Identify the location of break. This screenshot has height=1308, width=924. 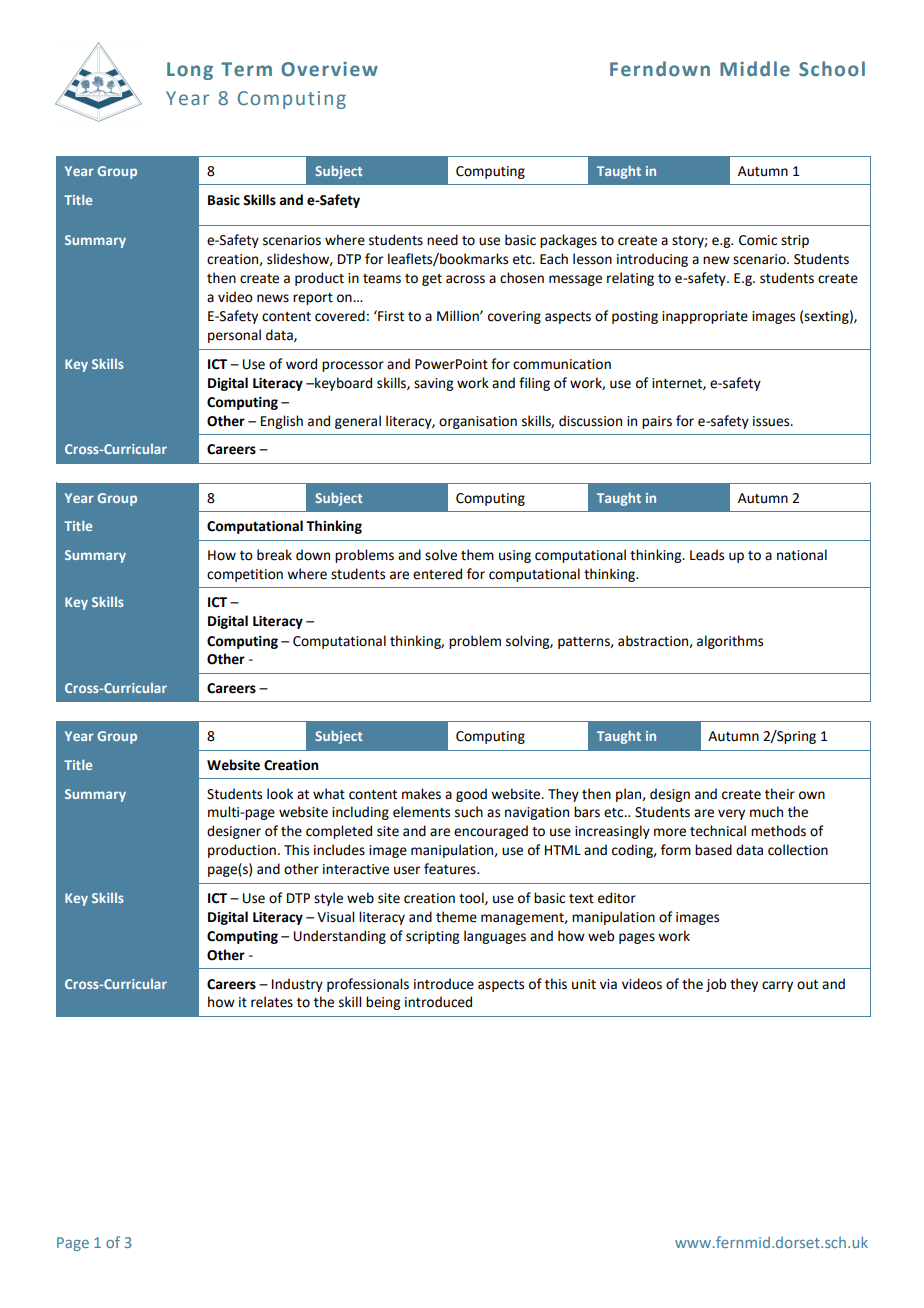
(274, 555).
